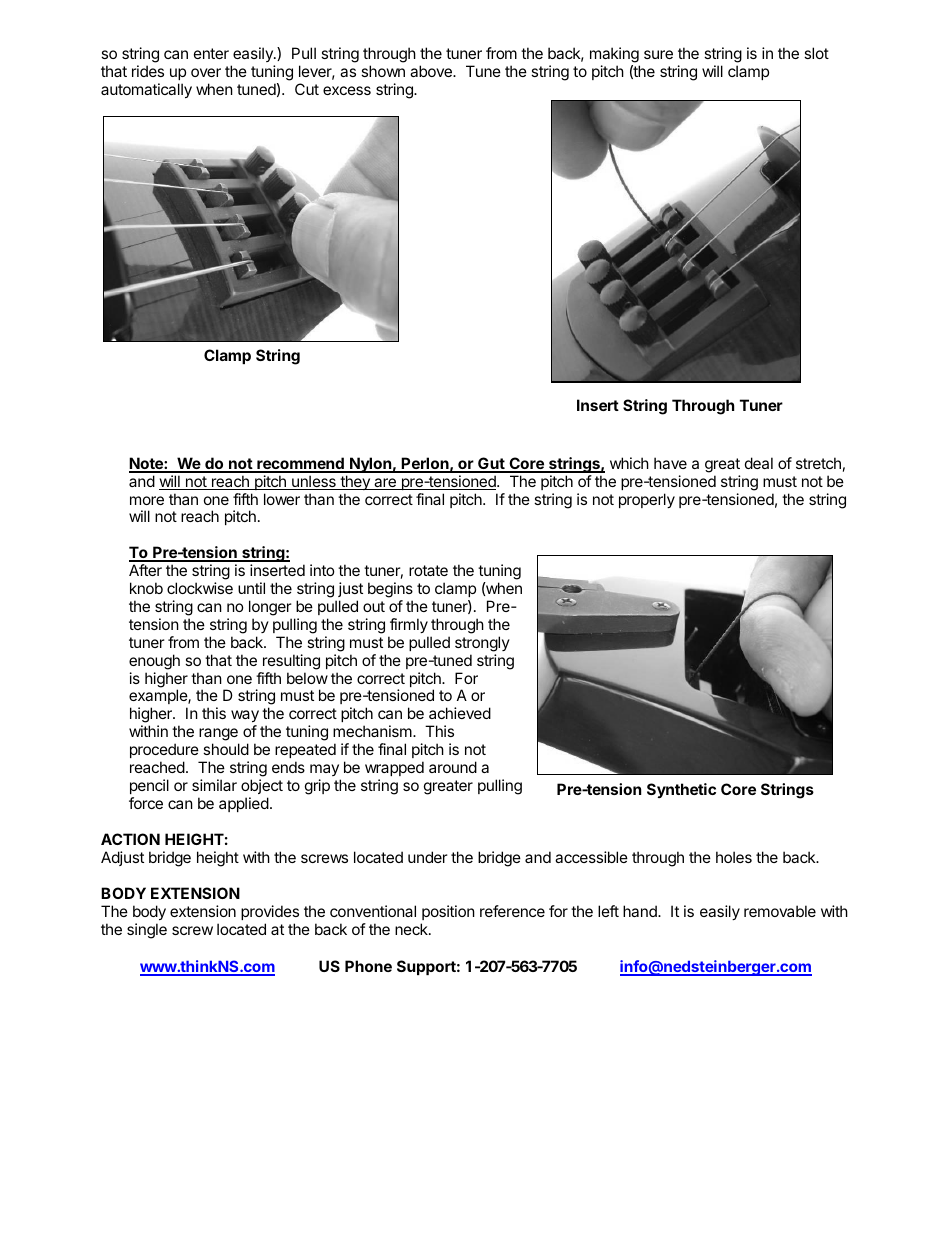 This page has height=1233, width=952. Describe the element at coordinates (780, 911) in the page. I see `removable` at that location.
